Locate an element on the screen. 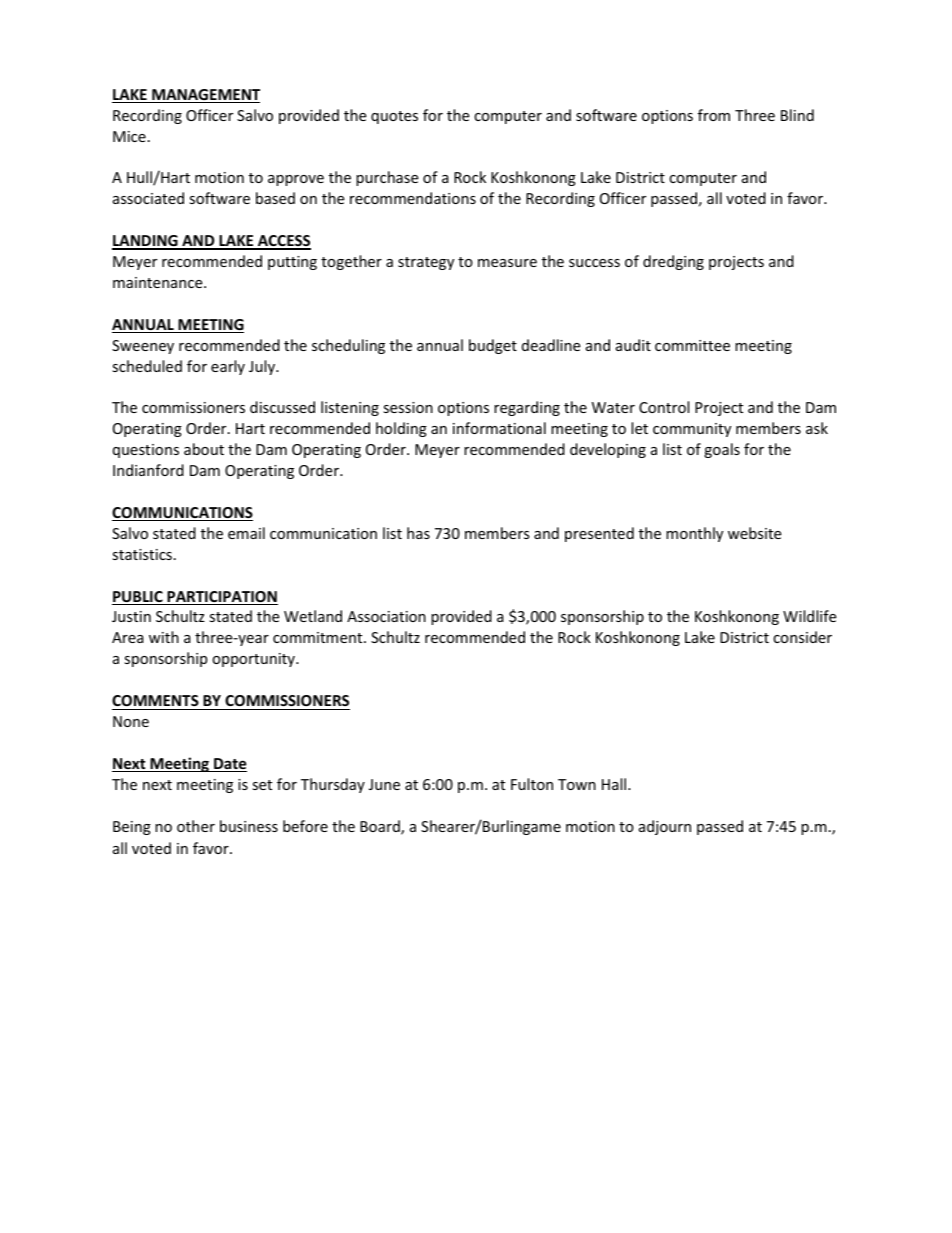 The width and height of the screenshot is (952, 1233). about is located at coordinates (204, 449).
